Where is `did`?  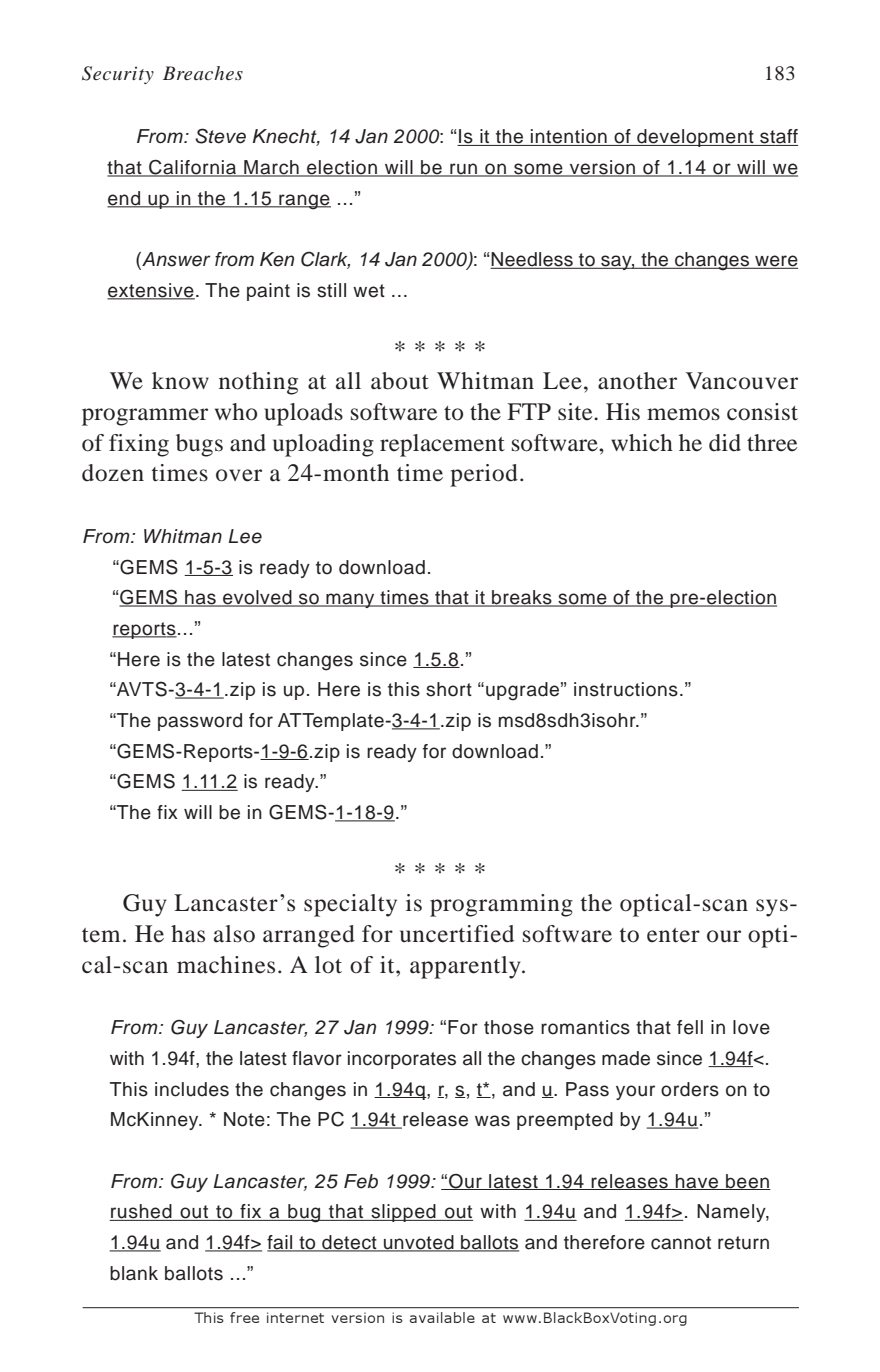
did is located at coordinates (725, 443).
